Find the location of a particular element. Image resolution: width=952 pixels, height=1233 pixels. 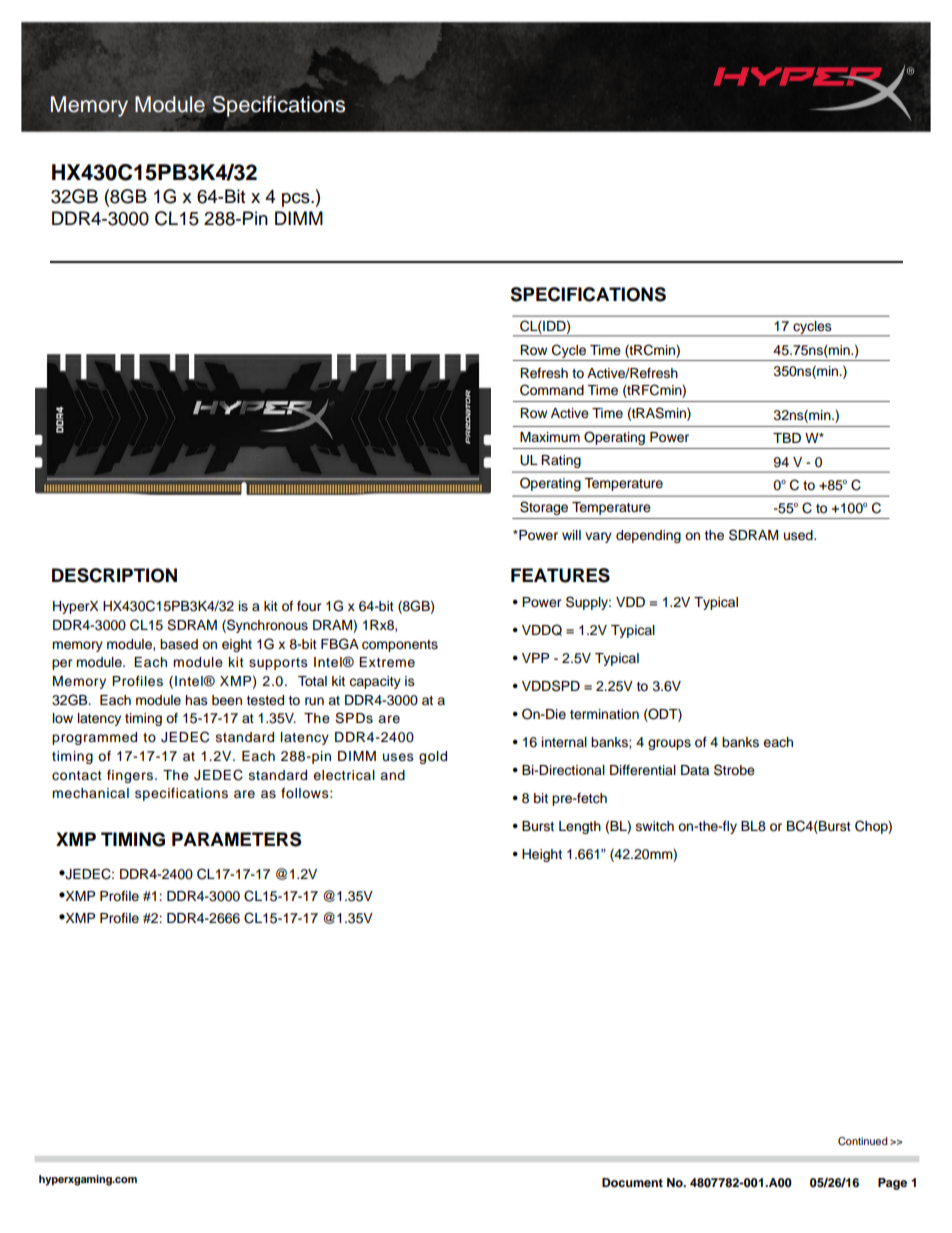

DESCRIPTION is located at coordinates (114, 575).
